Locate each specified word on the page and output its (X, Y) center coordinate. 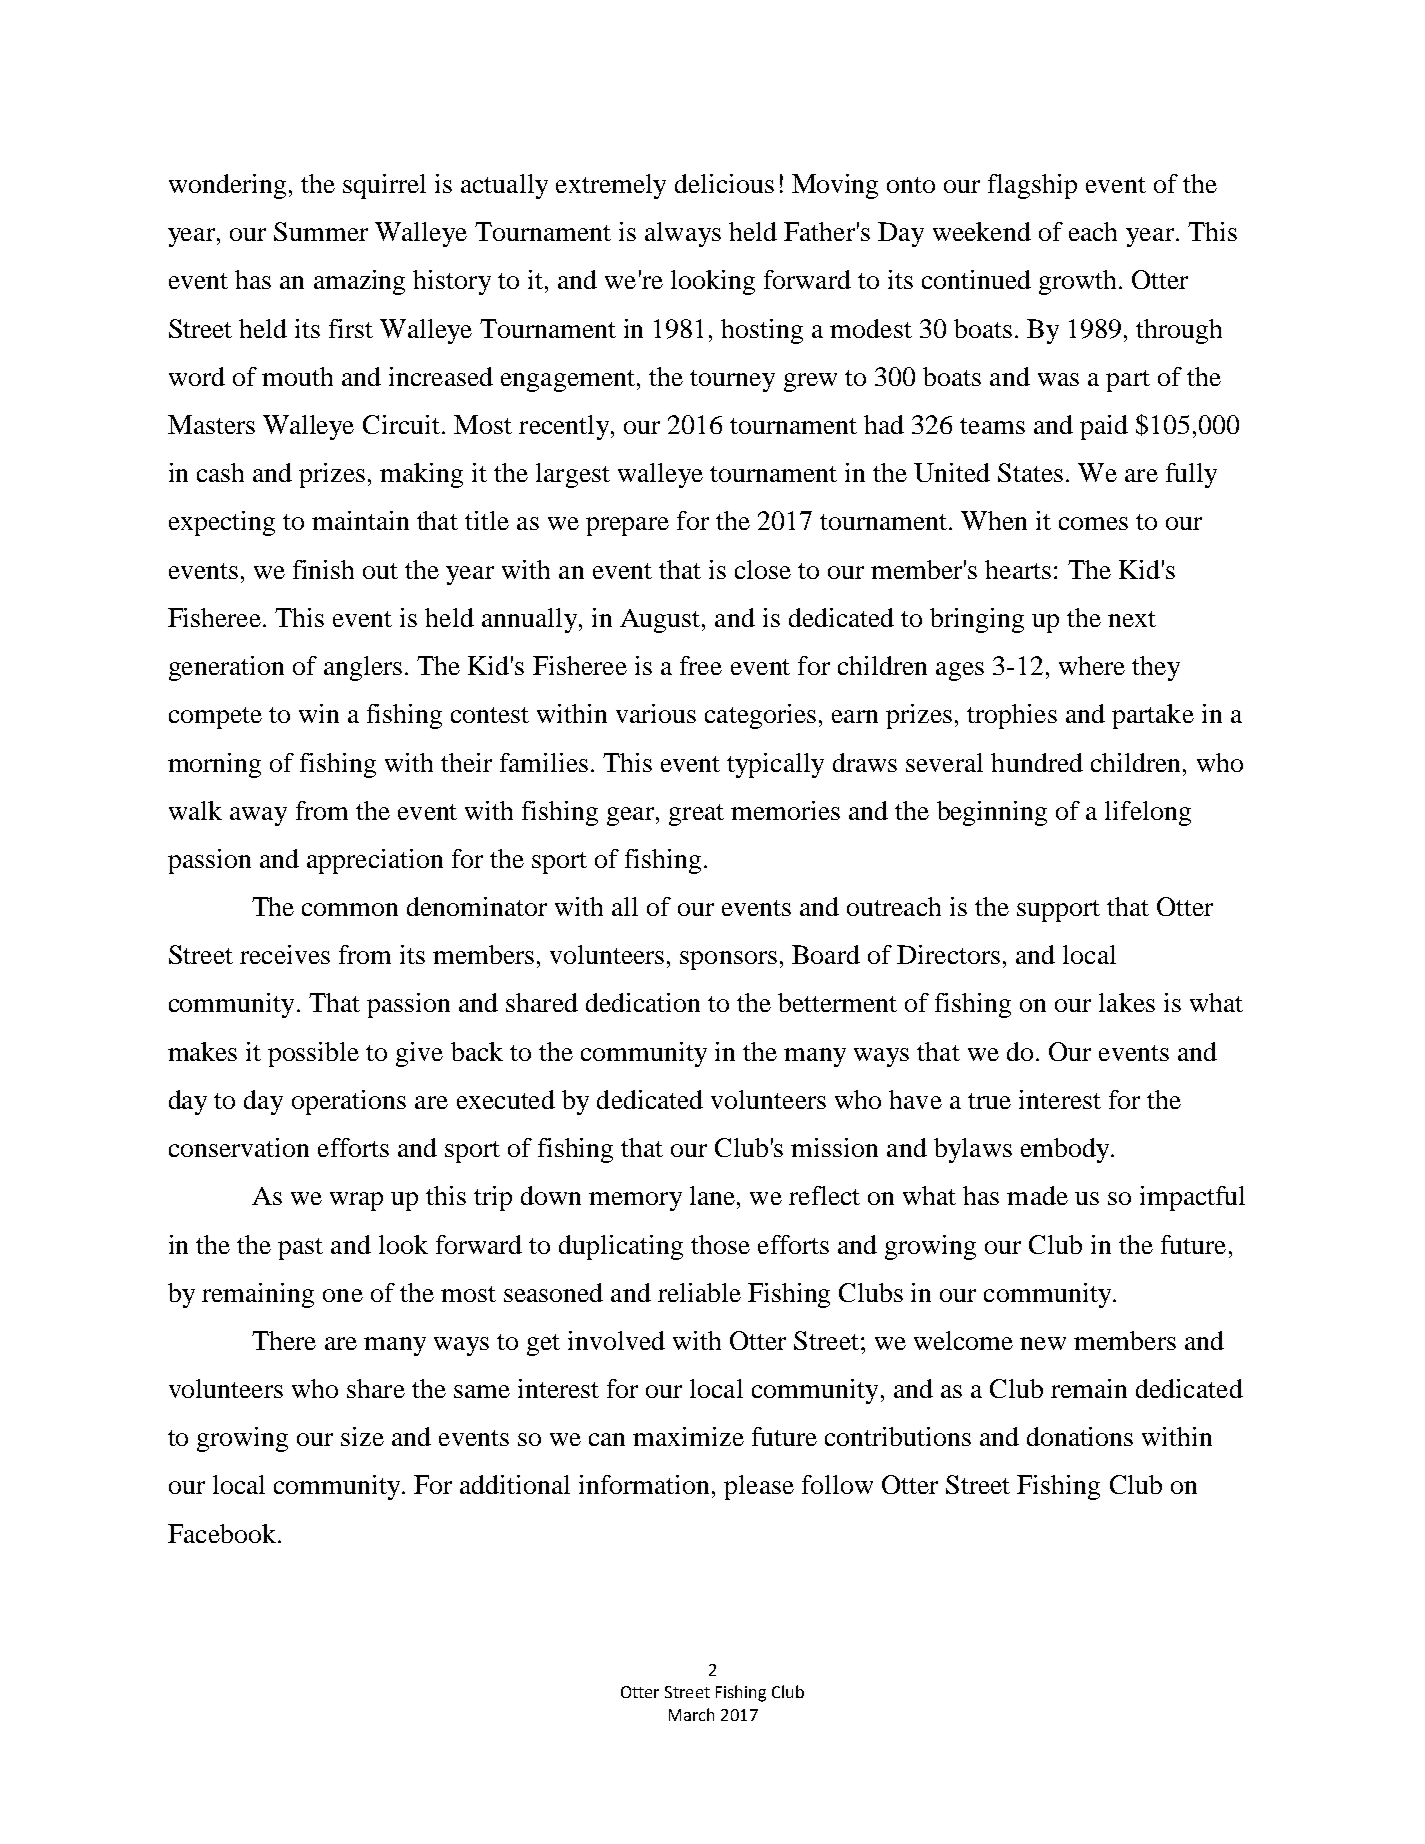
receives (285, 954)
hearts (1018, 569)
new (1043, 1343)
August (661, 621)
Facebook (223, 1533)
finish (323, 569)
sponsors (728, 960)
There (284, 1340)
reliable (699, 1292)
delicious (724, 183)
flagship (1032, 186)
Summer (321, 231)
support (1058, 911)
